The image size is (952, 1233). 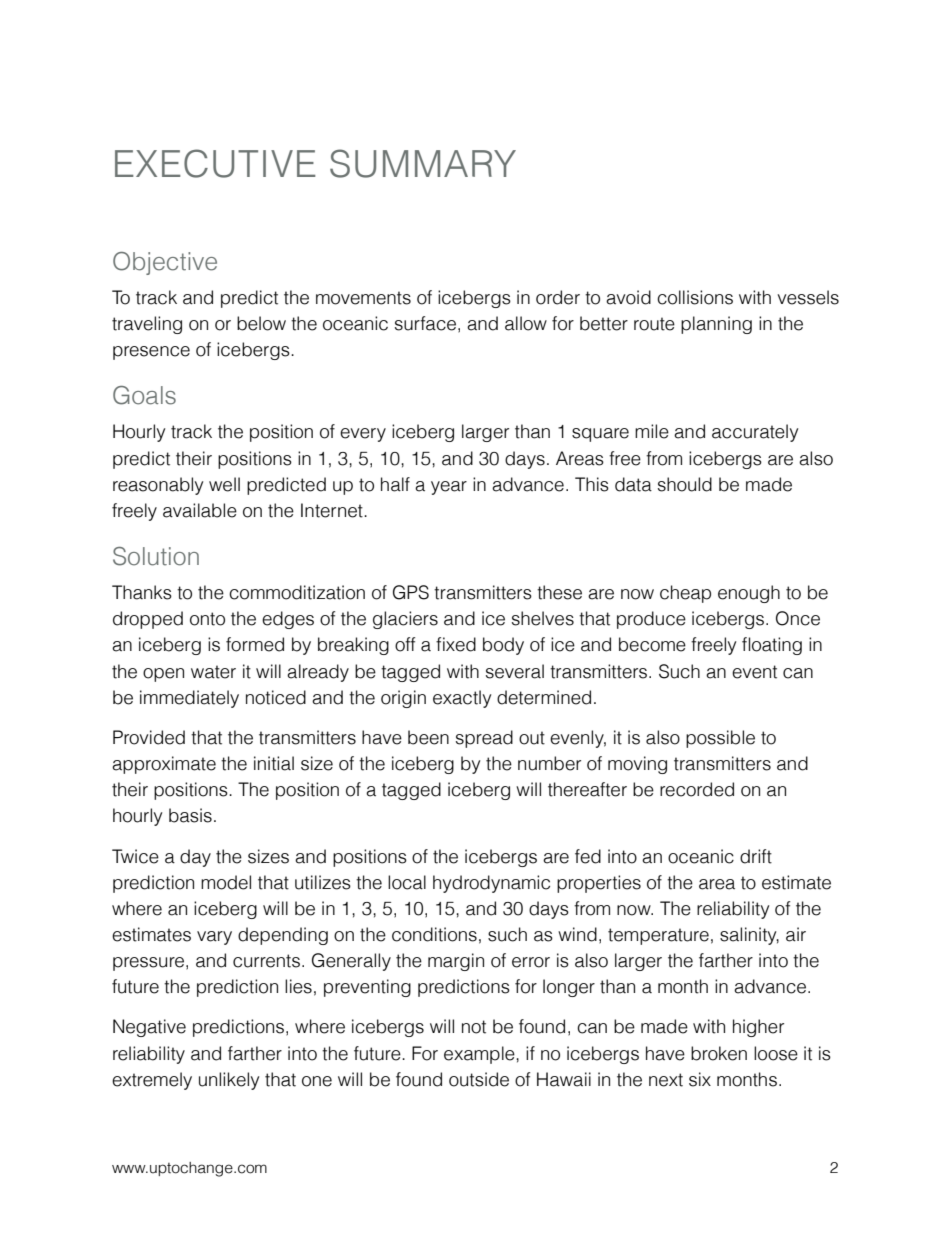 What do you see at coordinates (215, 163) in the screenshot?
I see `EXECUTIVE` at bounding box center [215, 163].
